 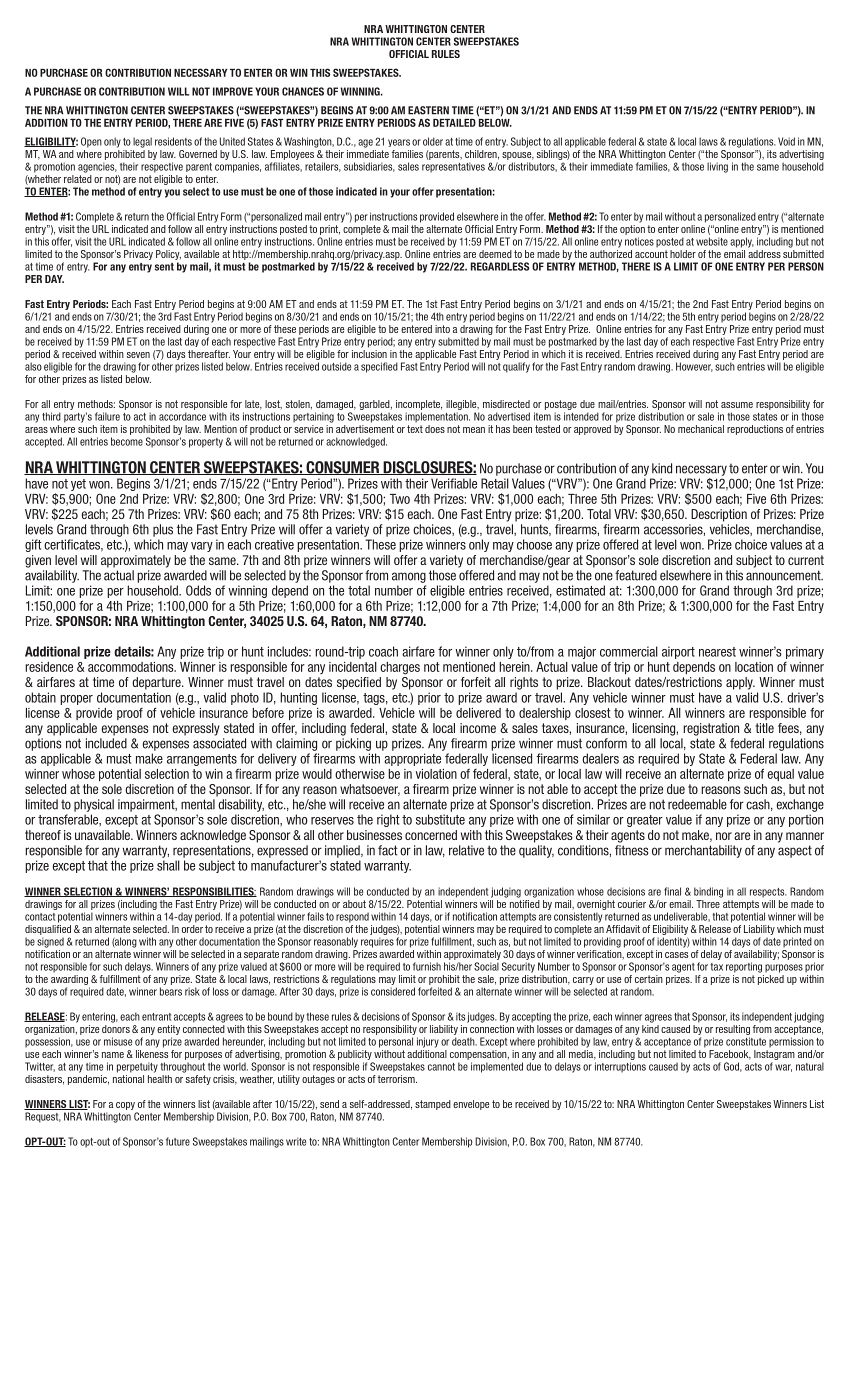 What do you see at coordinates (774, 1055) in the screenshot?
I see `Instagram` at bounding box center [774, 1055].
